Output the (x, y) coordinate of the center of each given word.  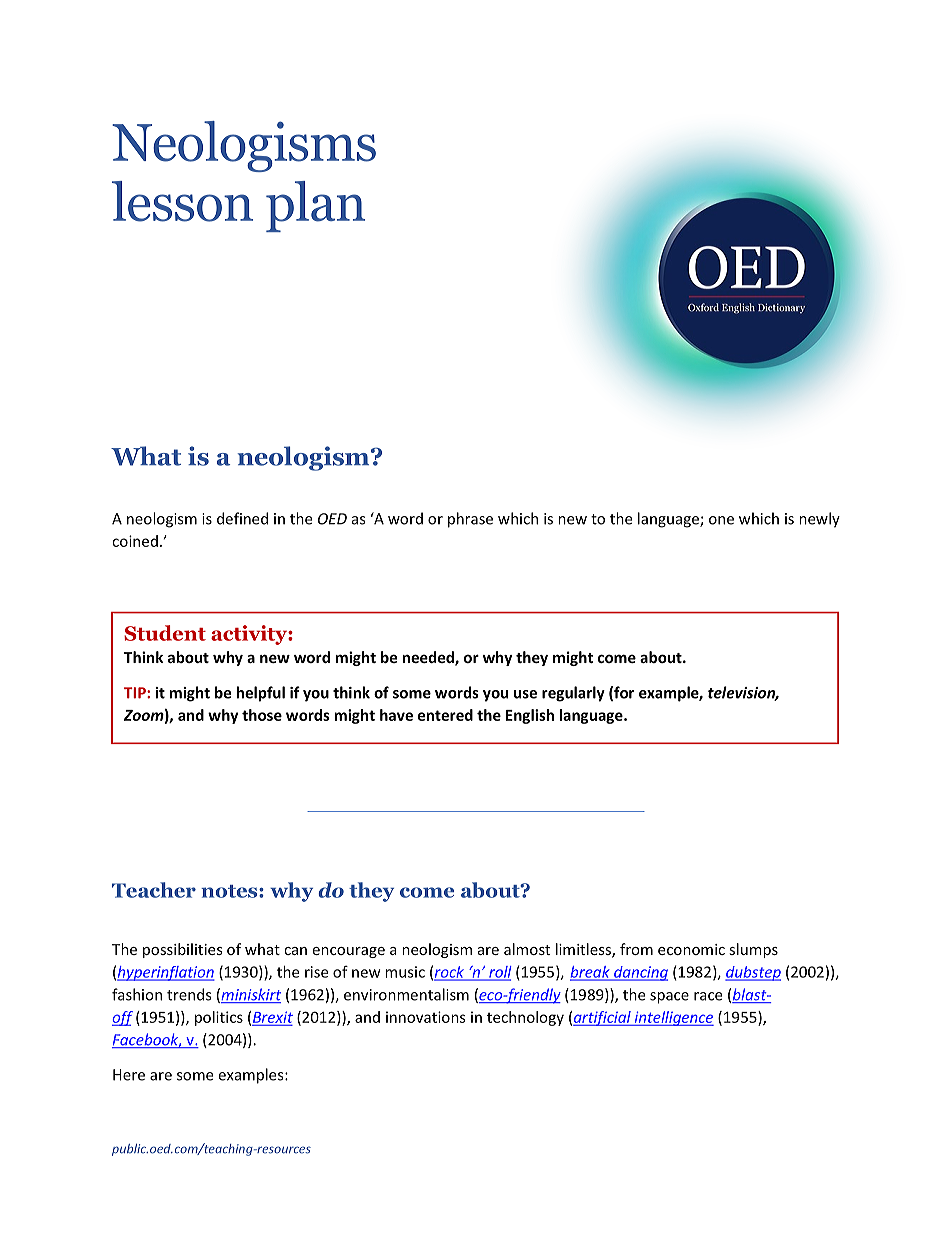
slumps (753, 950)
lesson (182, 201)
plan (315, 206)
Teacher (154, 890)
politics (219, 1018)
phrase (470, 520)
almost (527, 949)
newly (819, 520)
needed (429, 658)
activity (250, 635)
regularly (573, 694)
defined (242, 518)
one (721, 520)
